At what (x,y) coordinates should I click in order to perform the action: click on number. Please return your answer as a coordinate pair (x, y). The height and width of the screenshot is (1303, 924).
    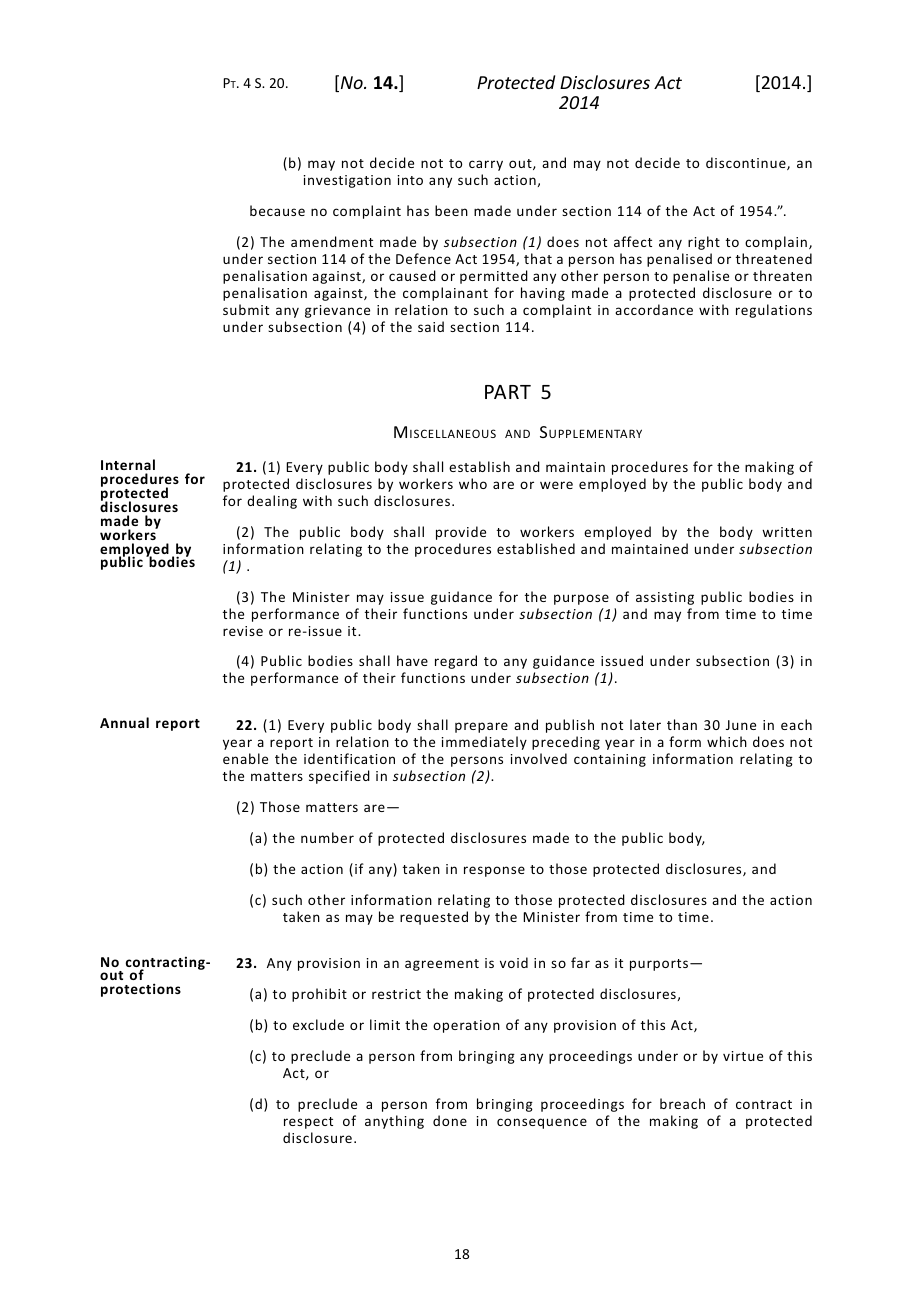
    Looking at the image, I should click on (327, 837).
